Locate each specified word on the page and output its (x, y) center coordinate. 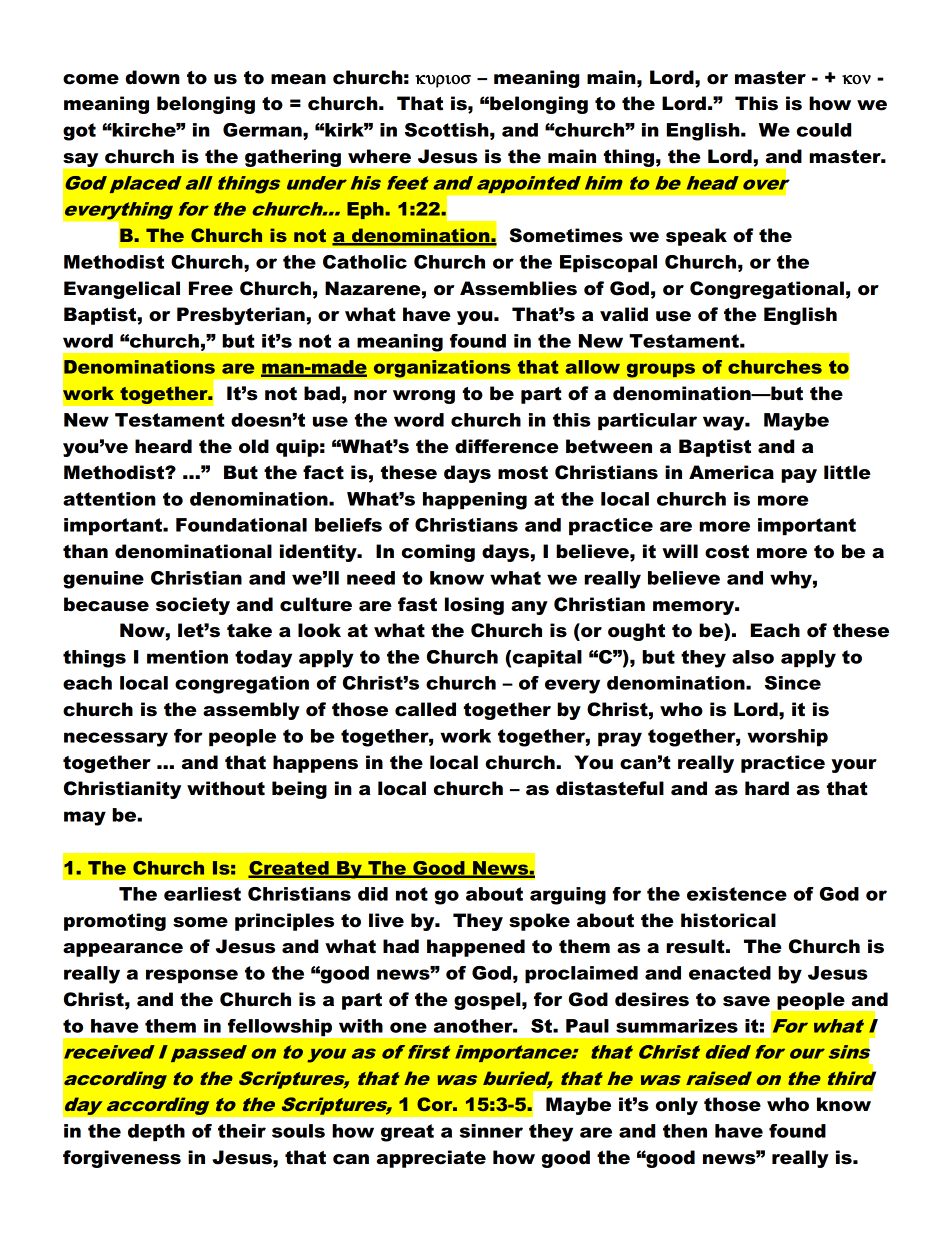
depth (156, 1133)
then (685, 1131)
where (379, 156)
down (153, 77)
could (824, 130)
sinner (491, 1131)
